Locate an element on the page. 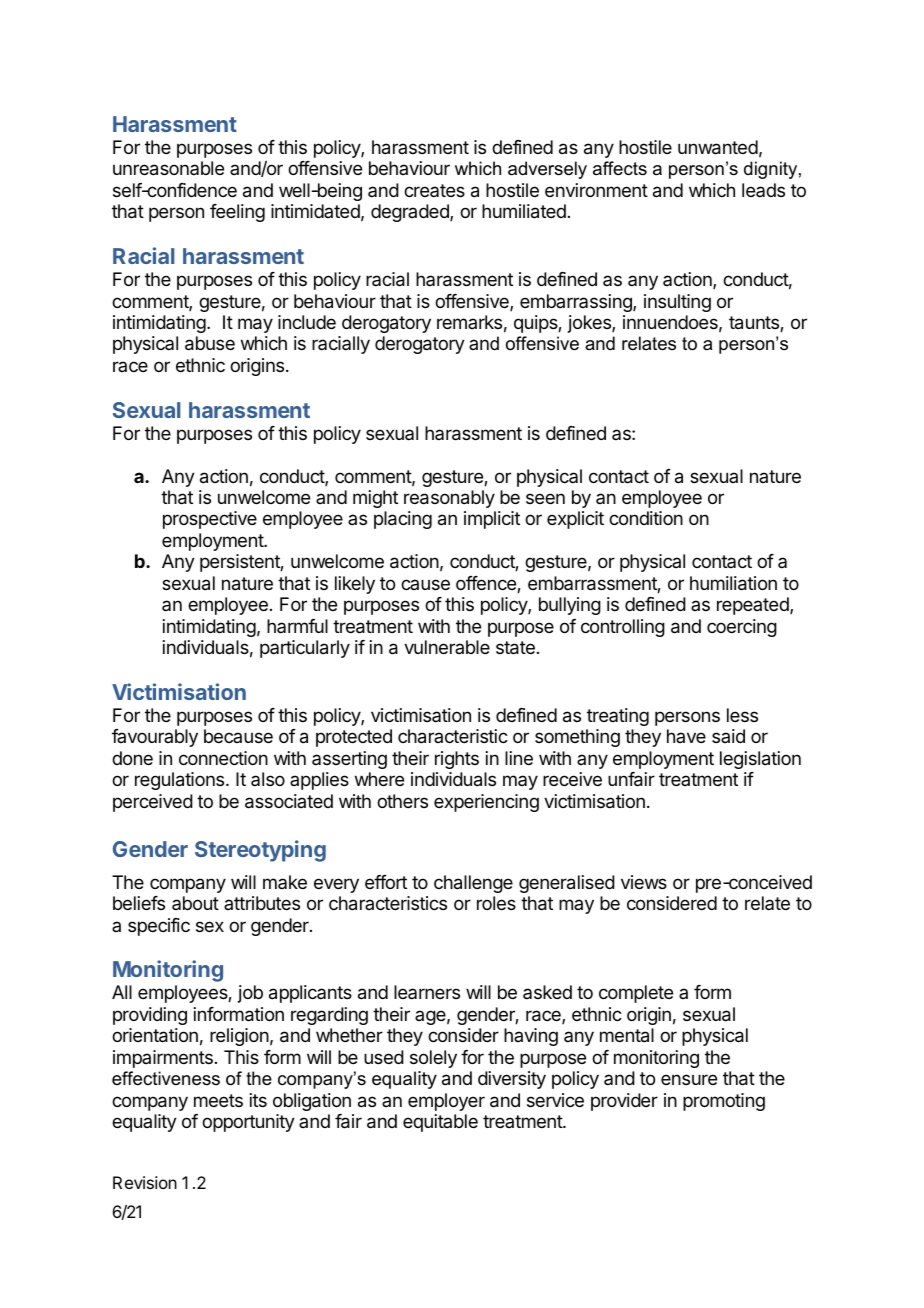 Image resolution: width=924 pixels, height=1308 pixels. coercing is located at coordinates (742, 628).
